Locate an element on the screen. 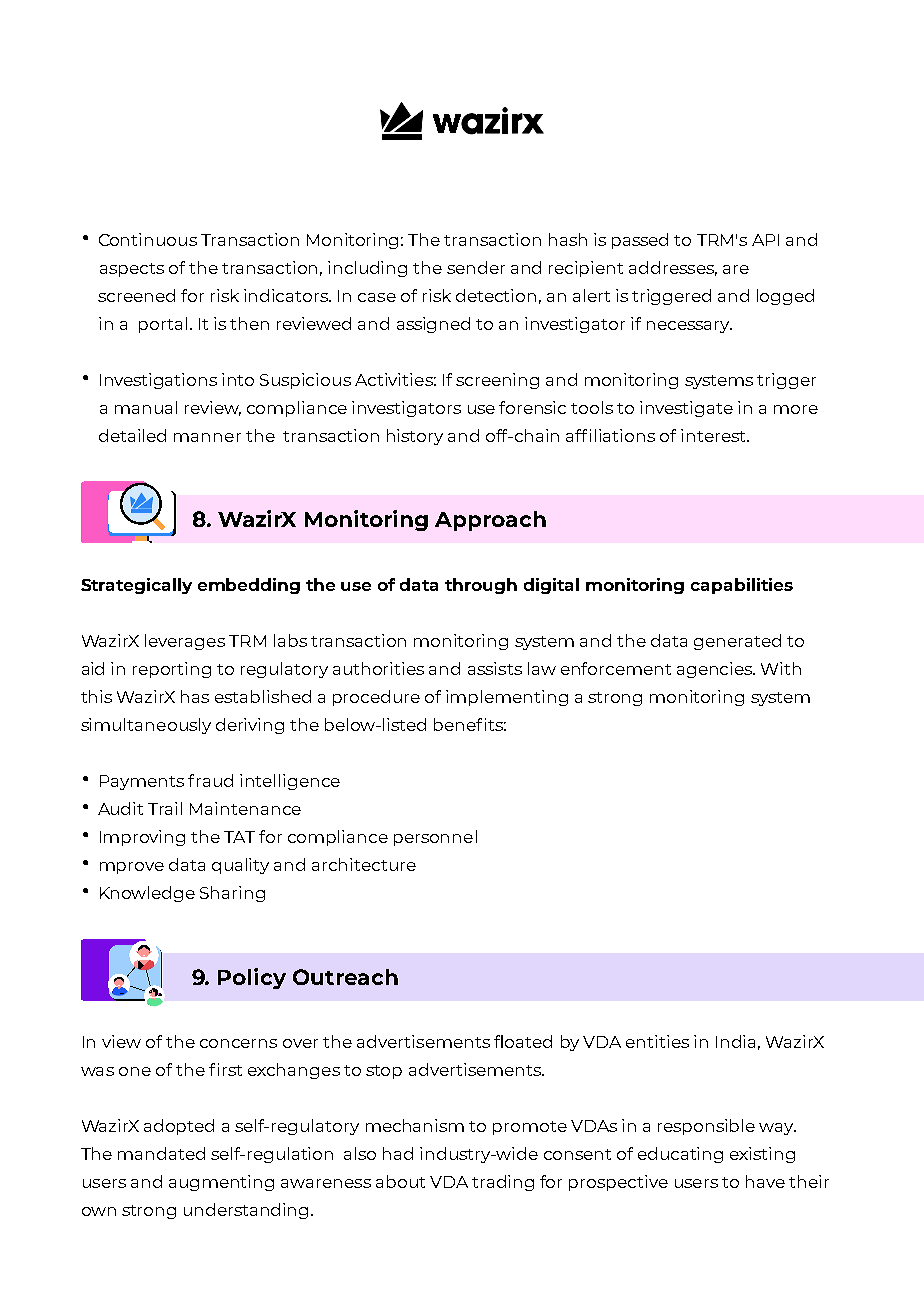  API is located at coordinates (765, 240).
